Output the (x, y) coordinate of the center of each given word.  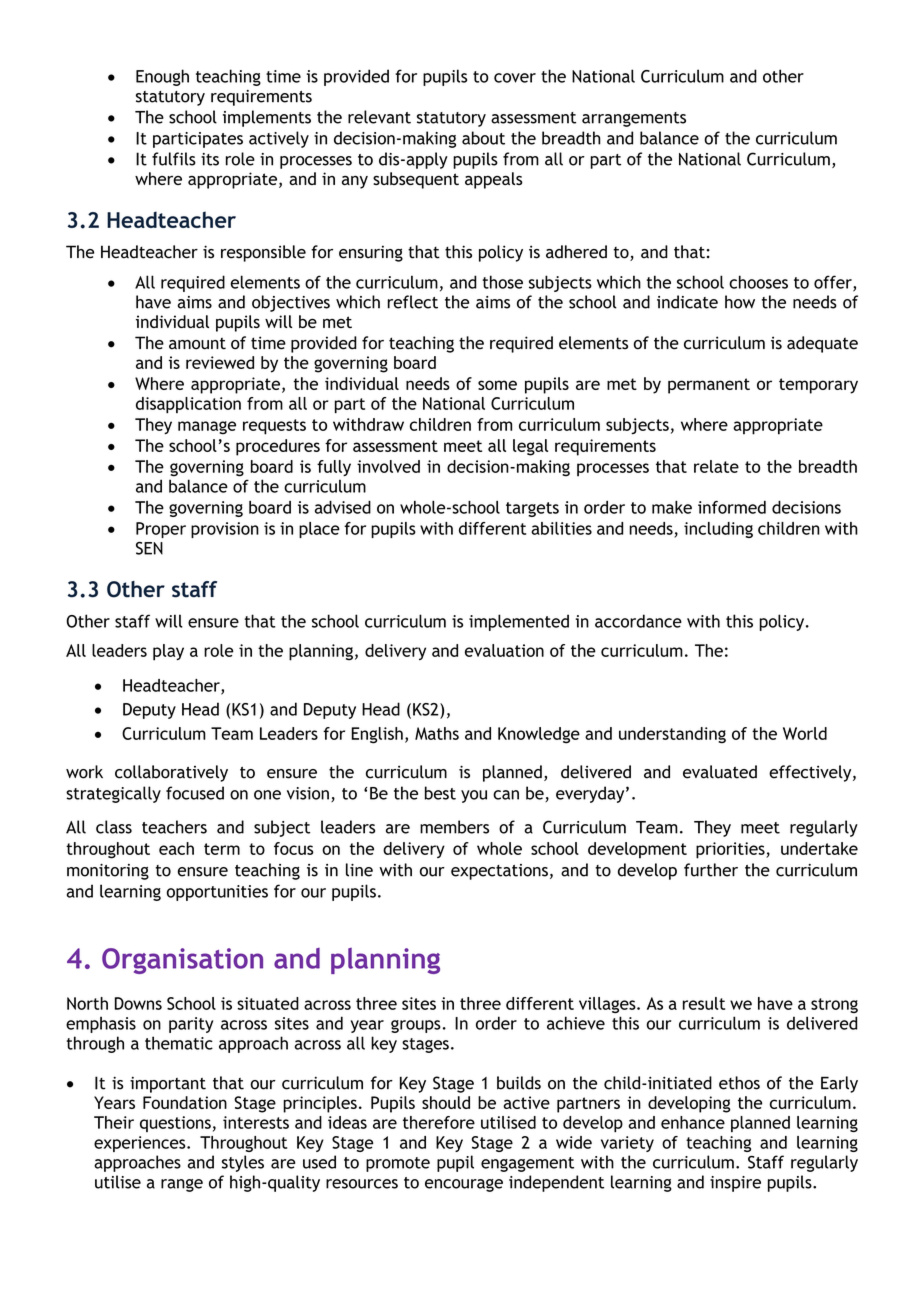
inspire (735, 1184)
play (168, 652)
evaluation (504, 650)
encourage (464, 1185)
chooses (758, 282)
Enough (162, 77)
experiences (141, 1144)
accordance (638, 621)
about (483, 138)
